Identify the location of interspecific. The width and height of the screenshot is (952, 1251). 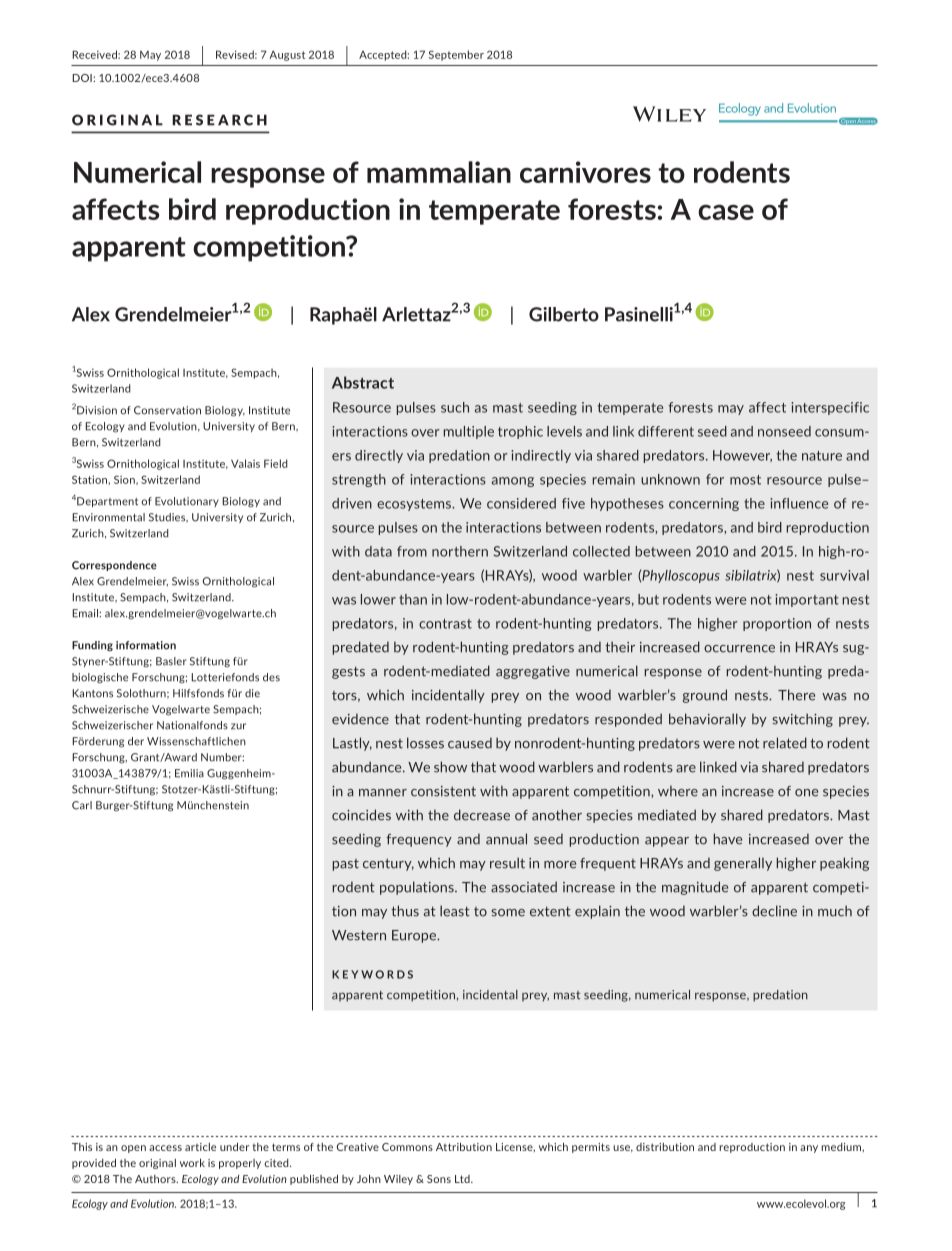
(830, 408).
